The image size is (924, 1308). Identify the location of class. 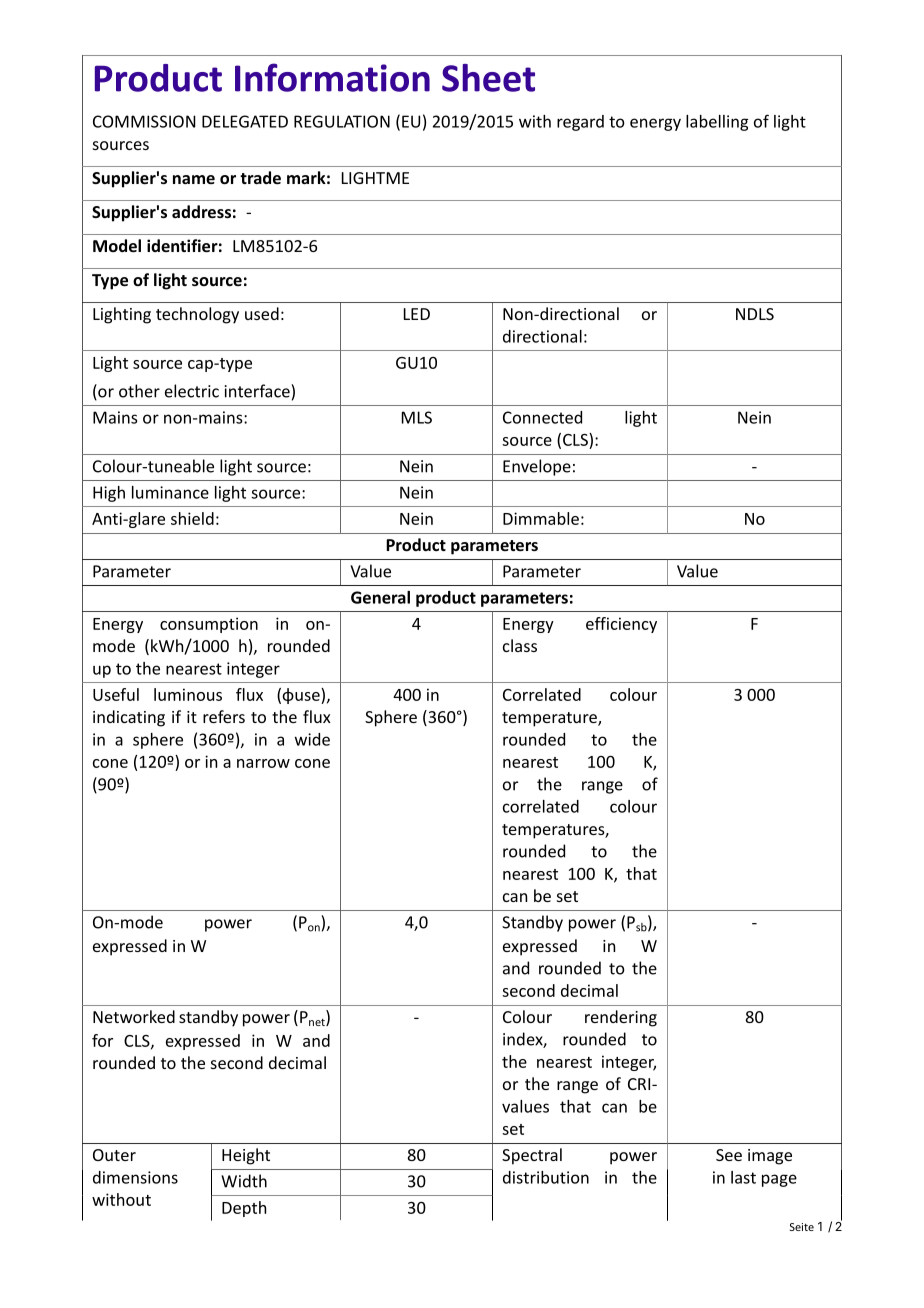
(520, 645).
